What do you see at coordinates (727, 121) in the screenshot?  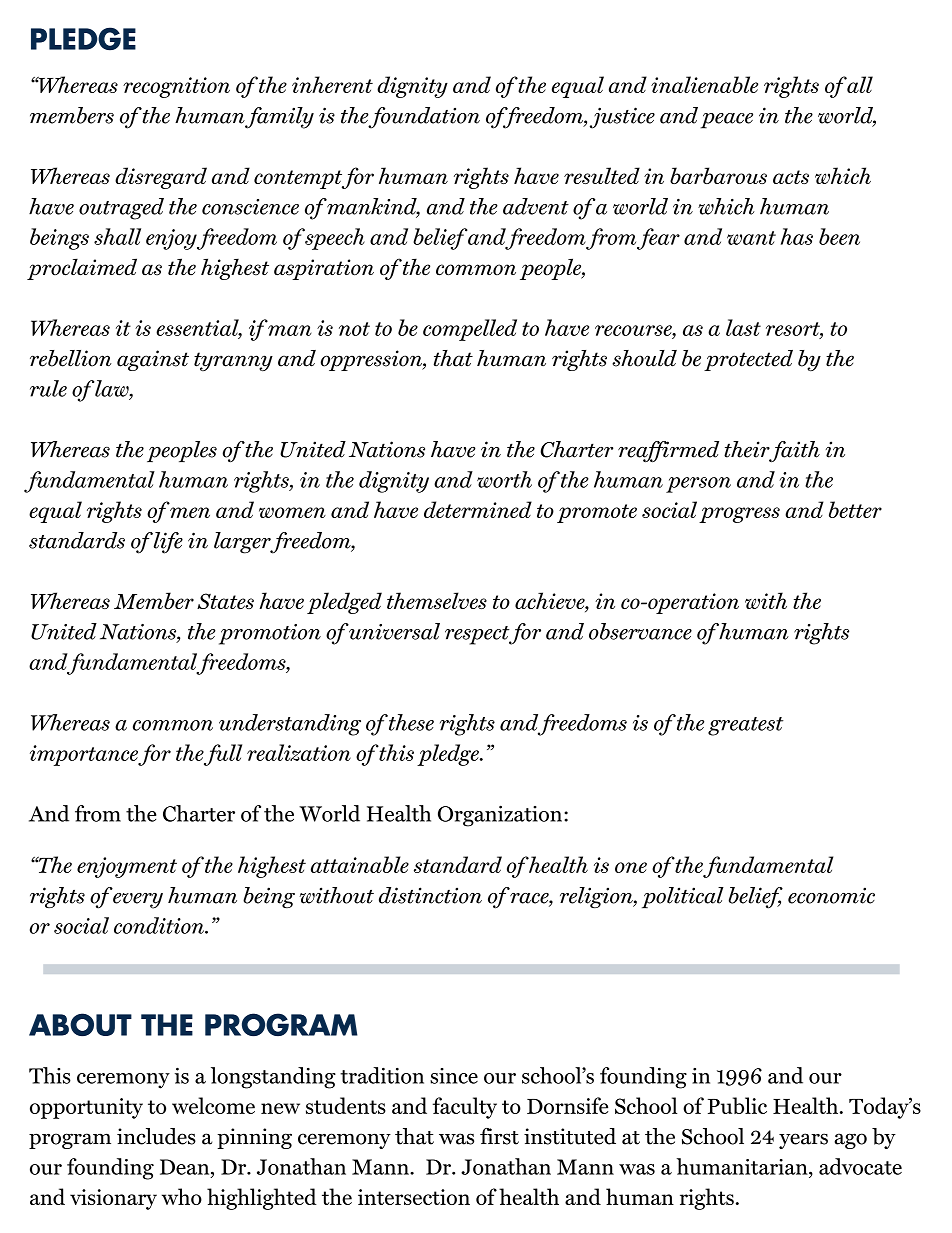 I see `peace` at bounding box center [727, 121].
